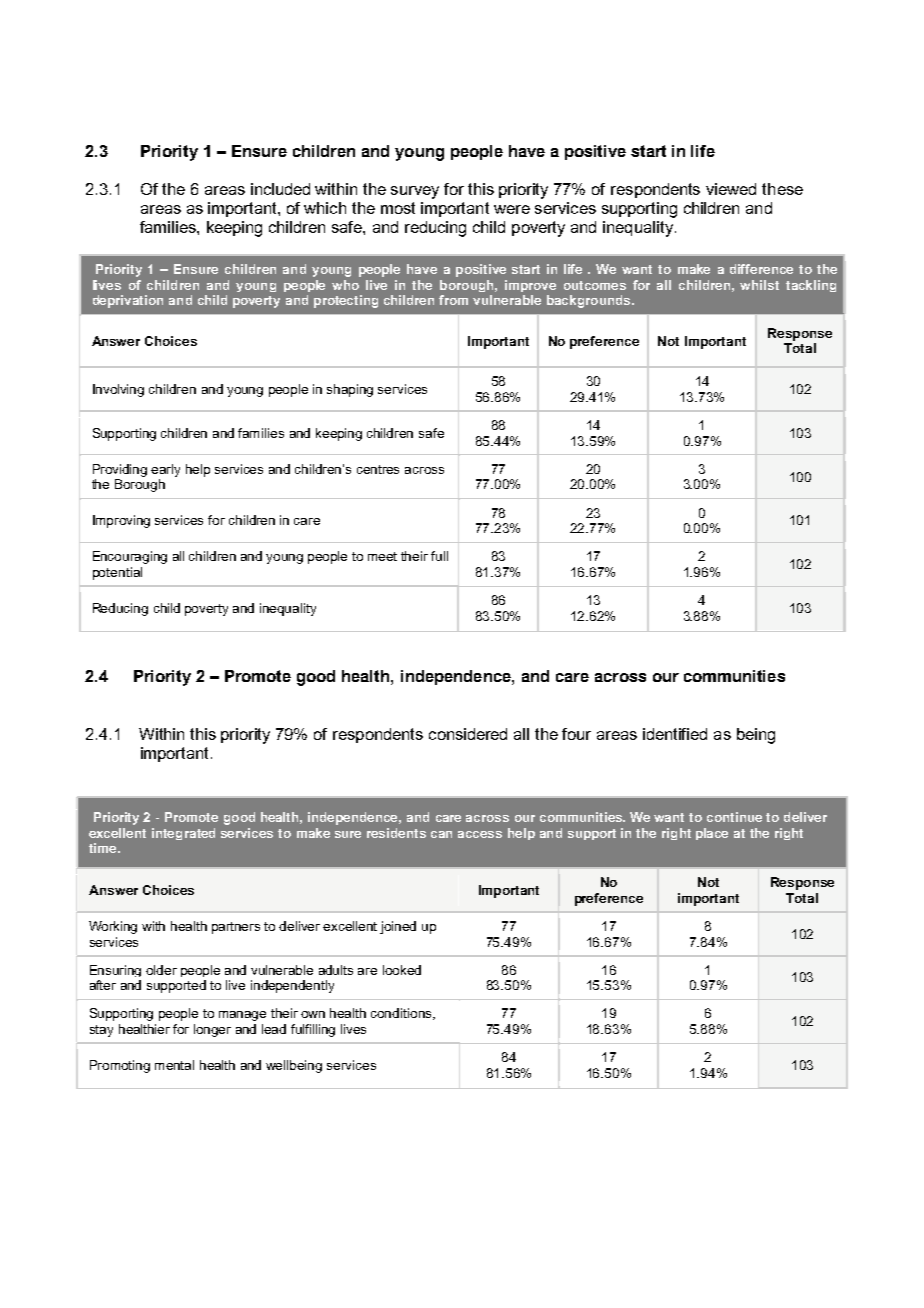 The width and height of the screenshot is (924, 1308). I want to click on centres, so click(378, 469).
